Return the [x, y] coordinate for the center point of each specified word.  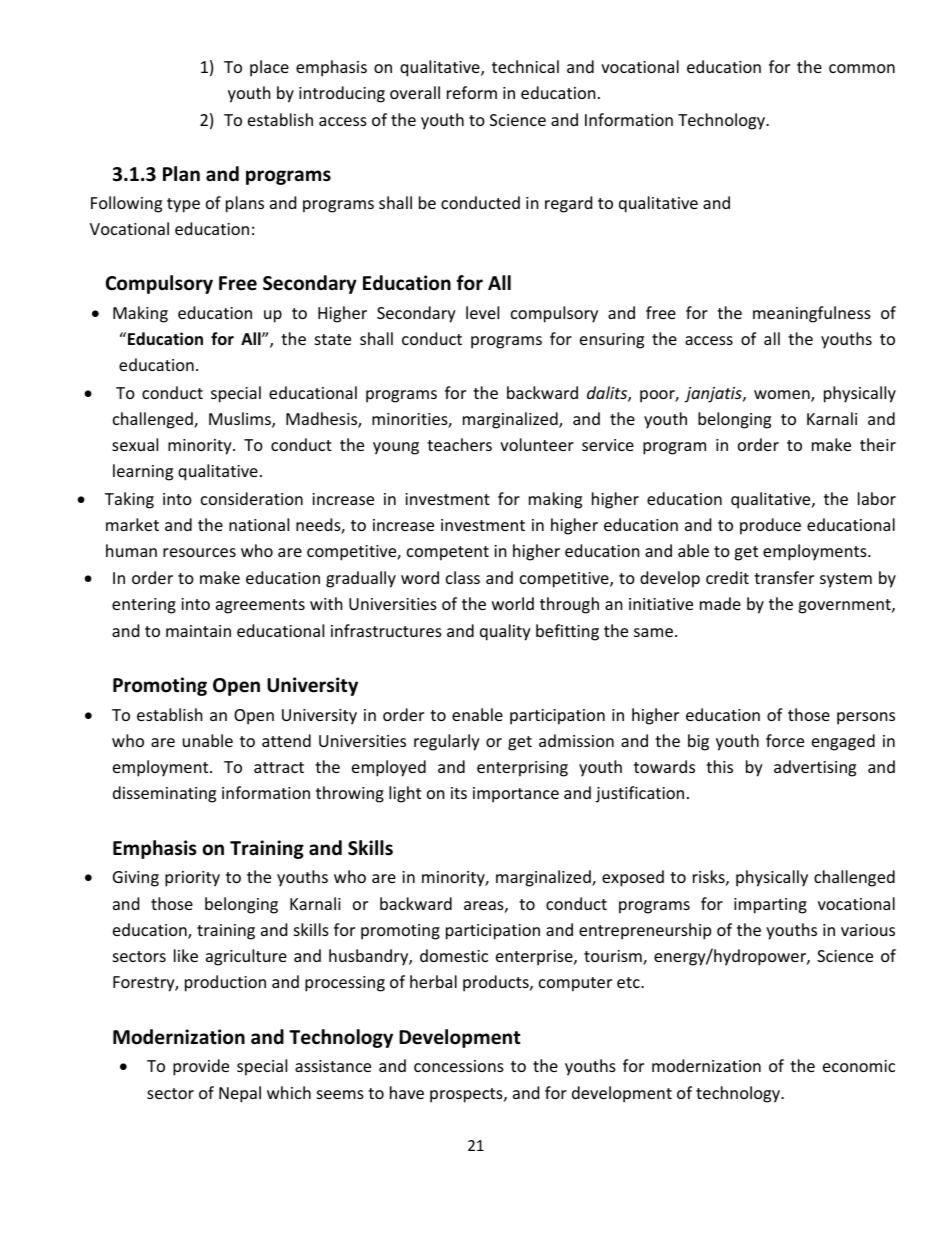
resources [199, 552]
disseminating [164, 794]
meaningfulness [812, 314]
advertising [815, 768]
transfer [784, 577]
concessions [459, 1066]
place [269, 68]
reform [472, 92]
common [862, 68]
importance [516, 795]
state [333, 339]
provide [201, 1067]
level [482, 312]
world [513, 603]
